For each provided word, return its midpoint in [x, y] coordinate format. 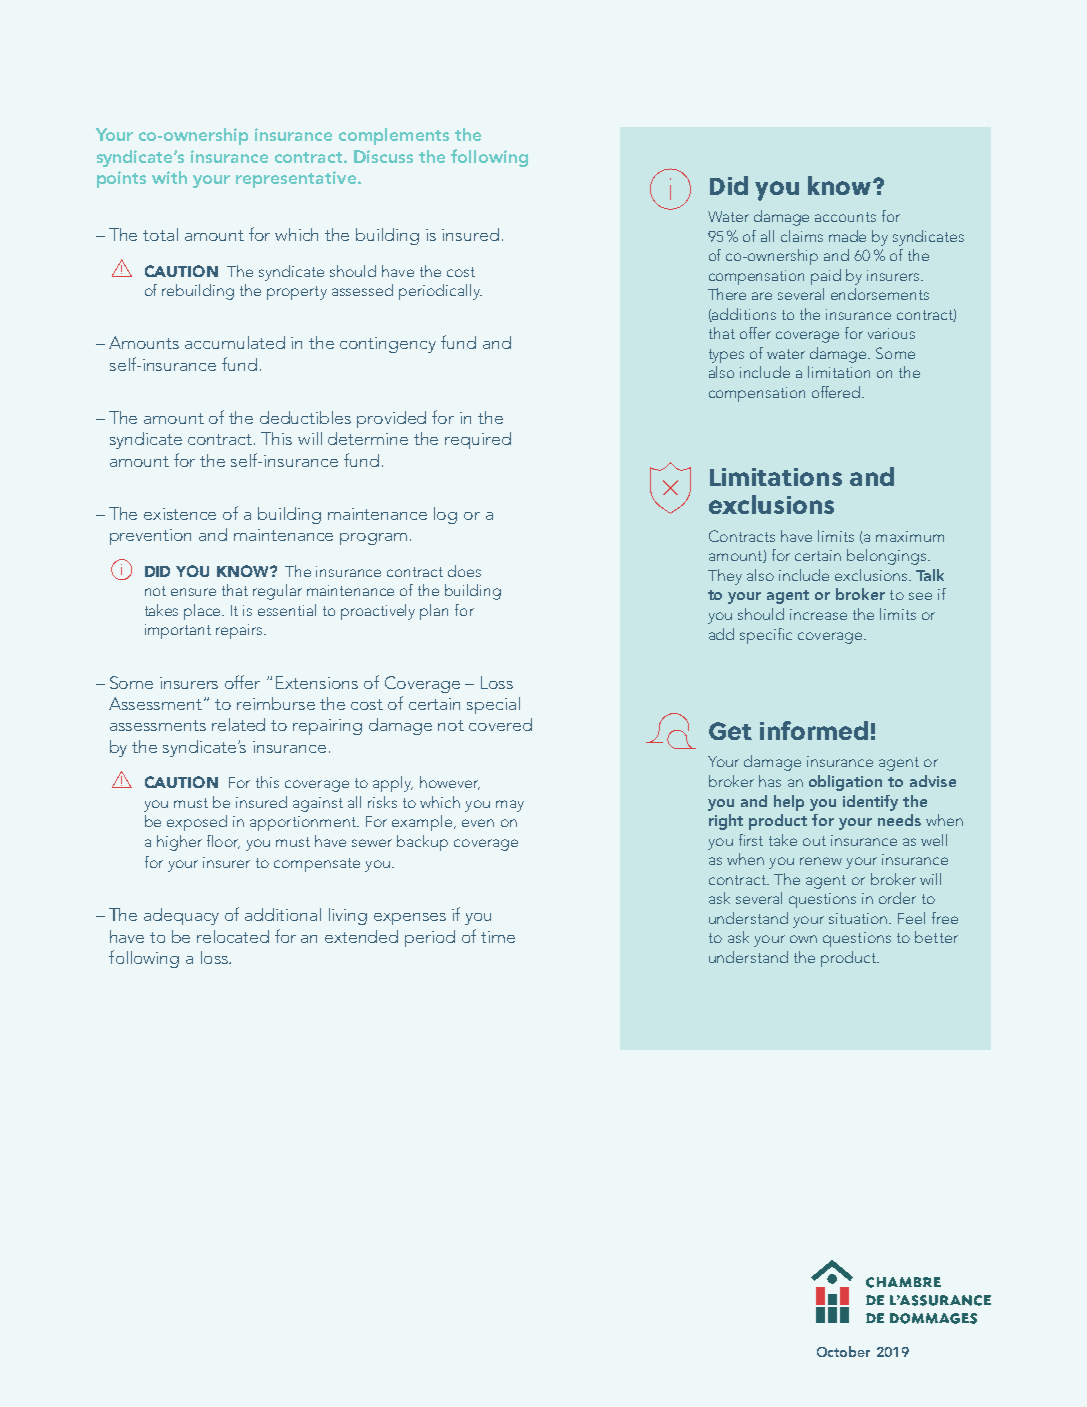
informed [814, 730]
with [169, 177]
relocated [233, 936]
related [238, 724]
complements [394, 136]
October [843, 1351]
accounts [845, 217]
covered [500, 724]
